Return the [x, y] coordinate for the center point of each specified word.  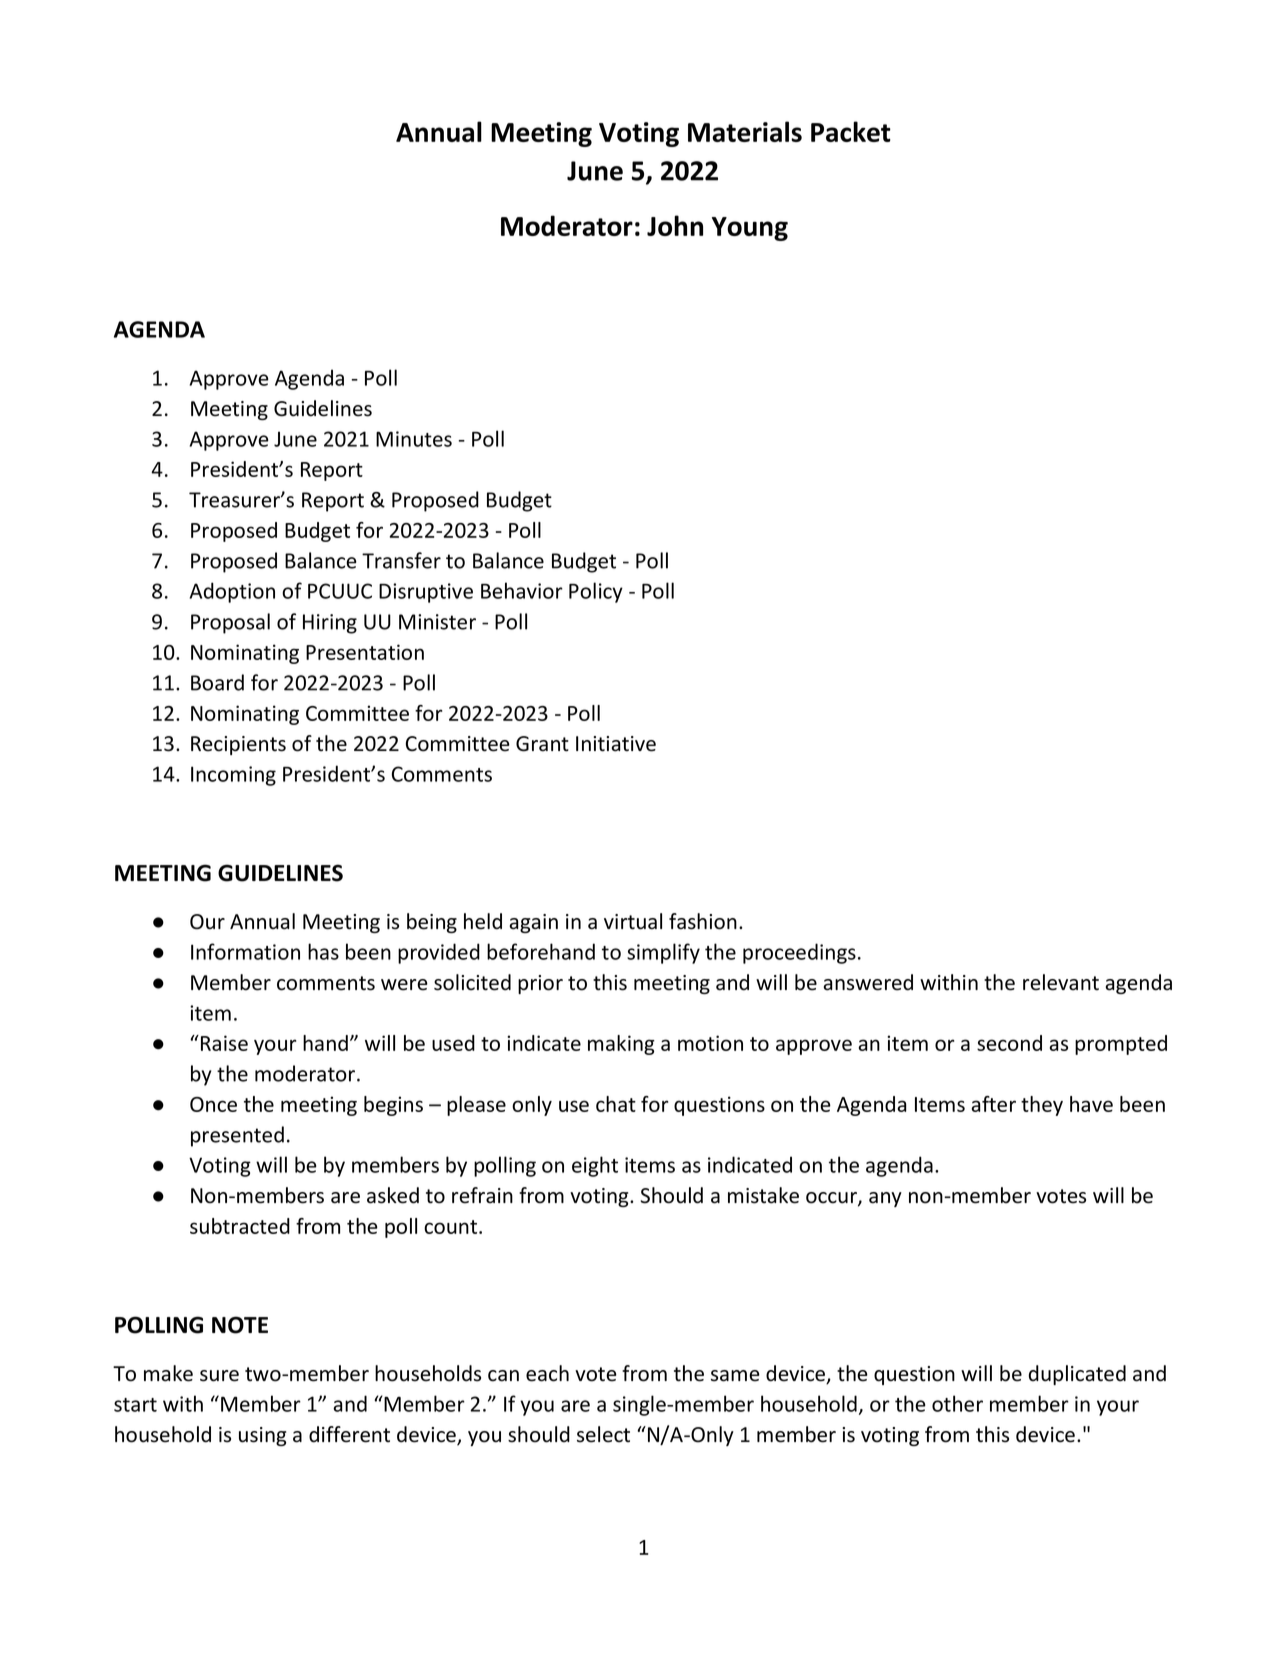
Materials [745, 131]
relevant [1061, 982]
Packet [851, 131]
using [262, 1436]
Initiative [616, 744]
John [675, 225]
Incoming [233, 776]
